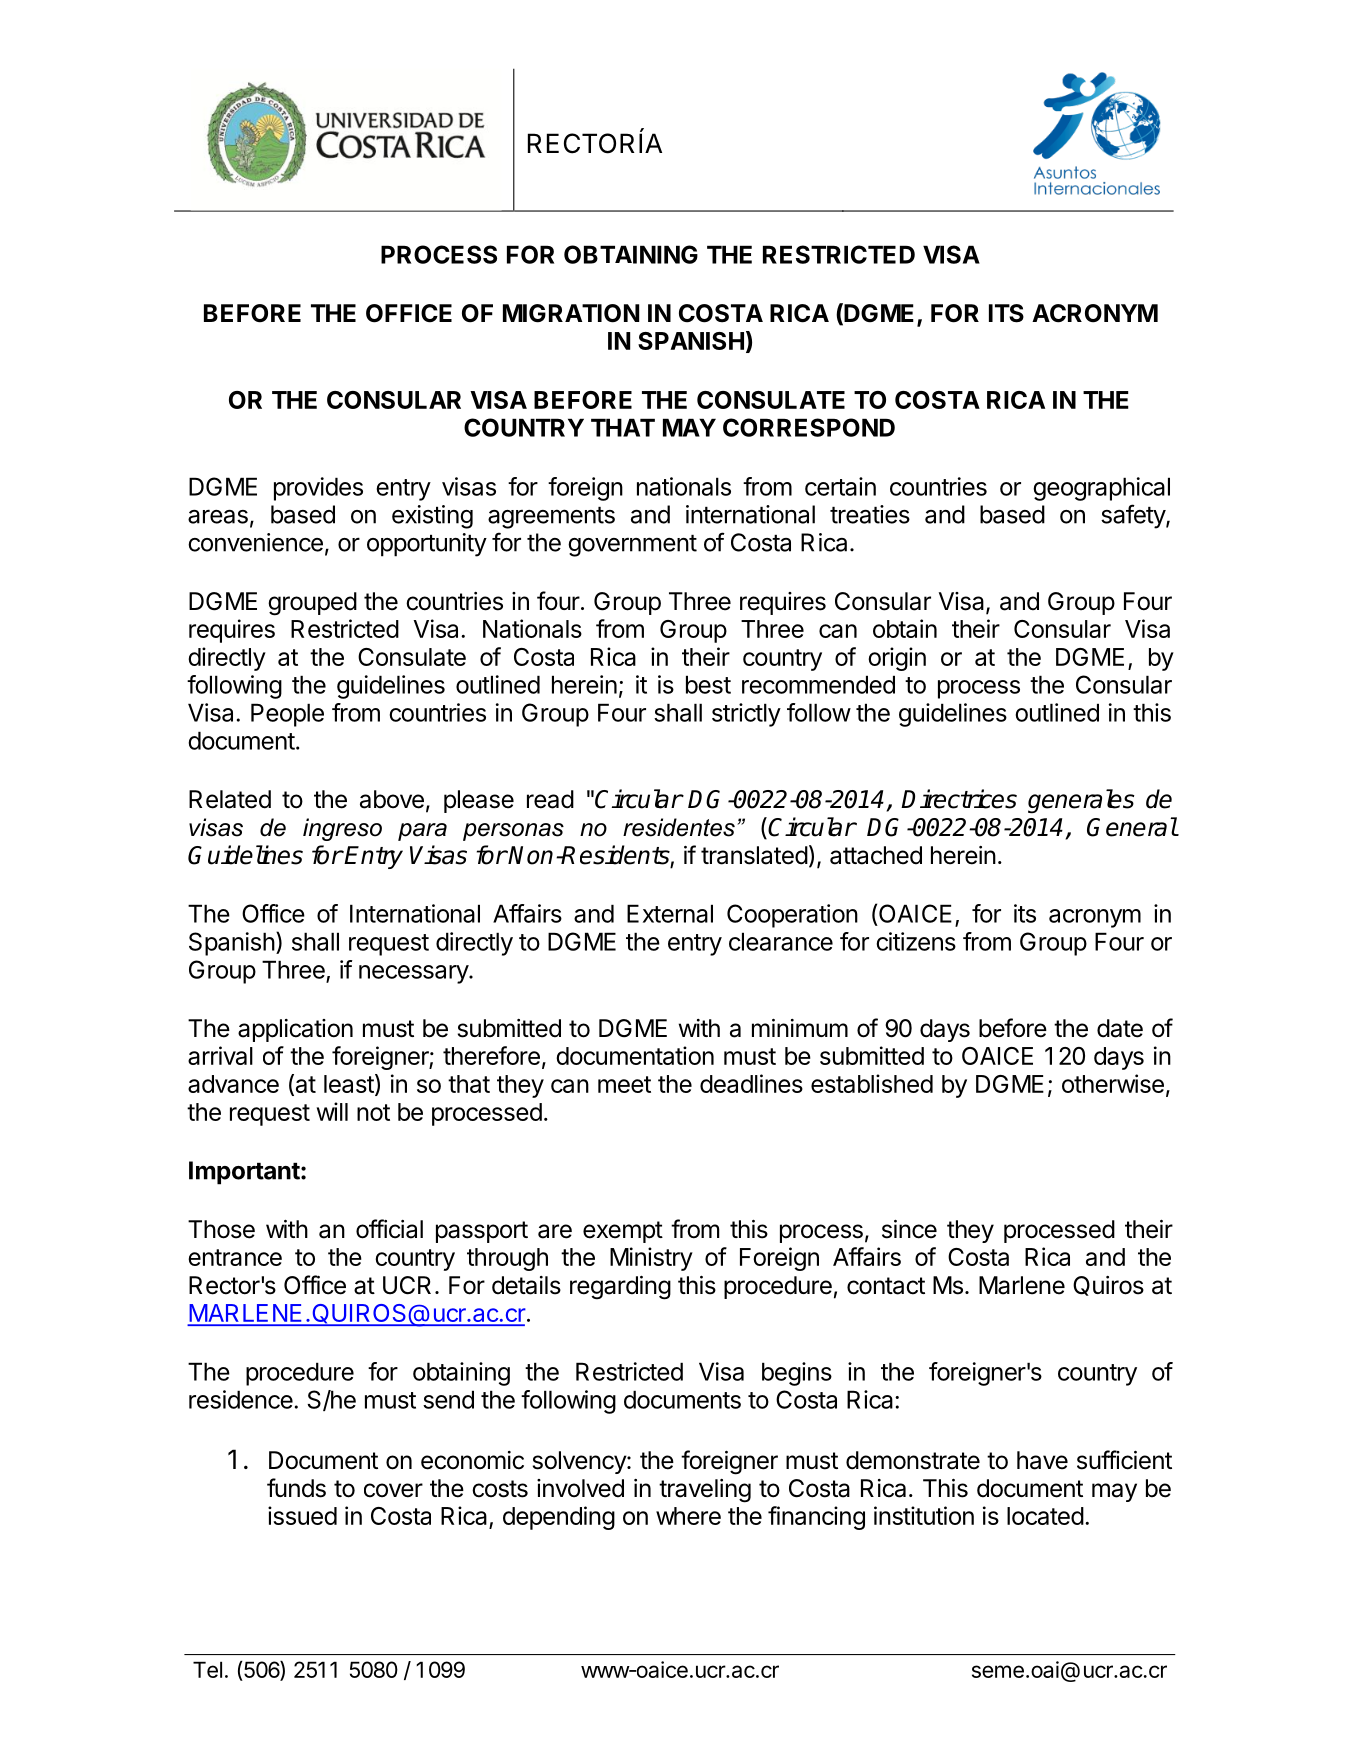 The width and height of the image is (1349, 1745). I want to click on application, so click(295, 1030).
